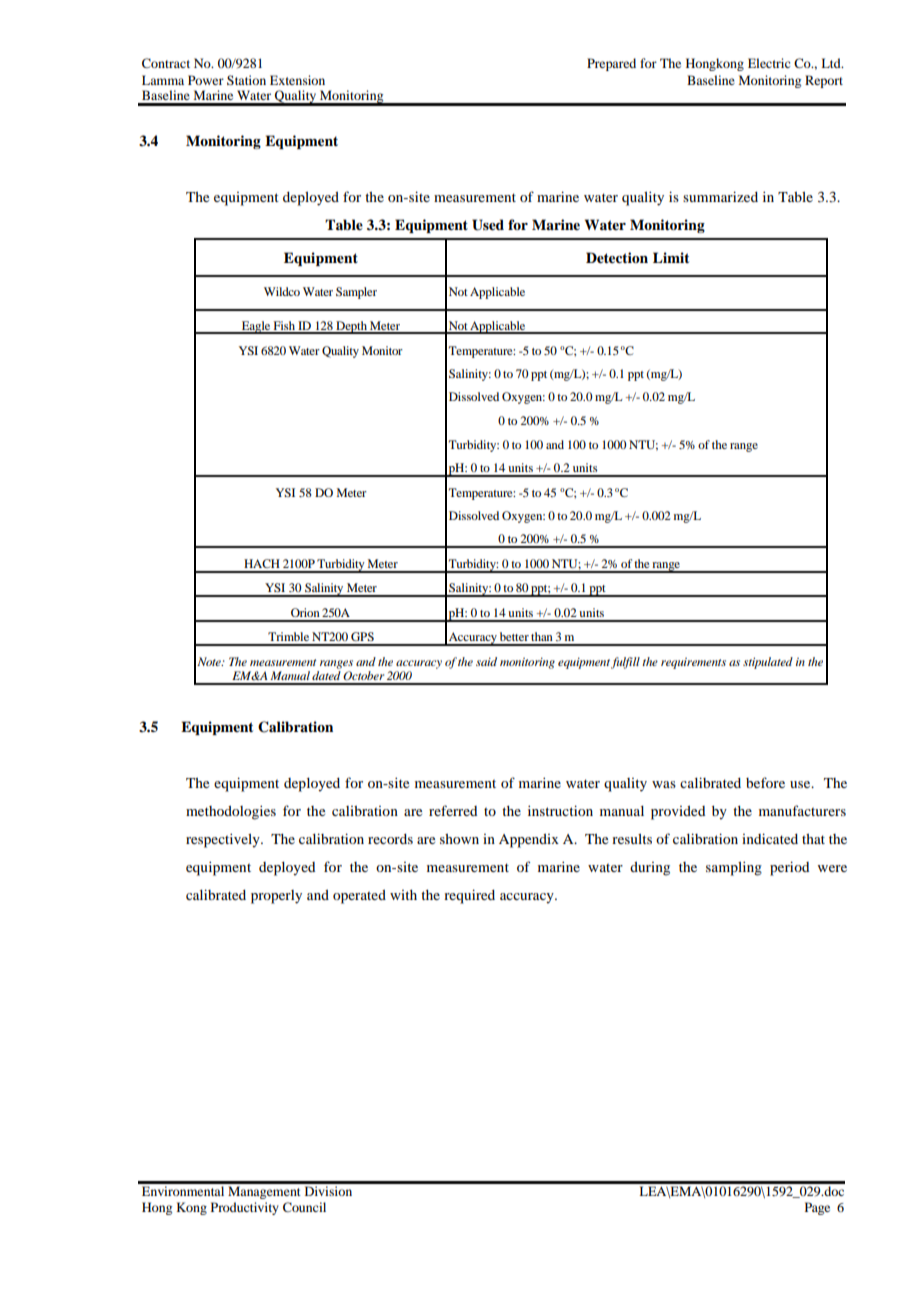 Image resolution: width=924 pixels, height=1307 pixels. What do you see at coordinates (770, 838) in the screenshot?
I see `indicated` at bounding box center [770, 838].
